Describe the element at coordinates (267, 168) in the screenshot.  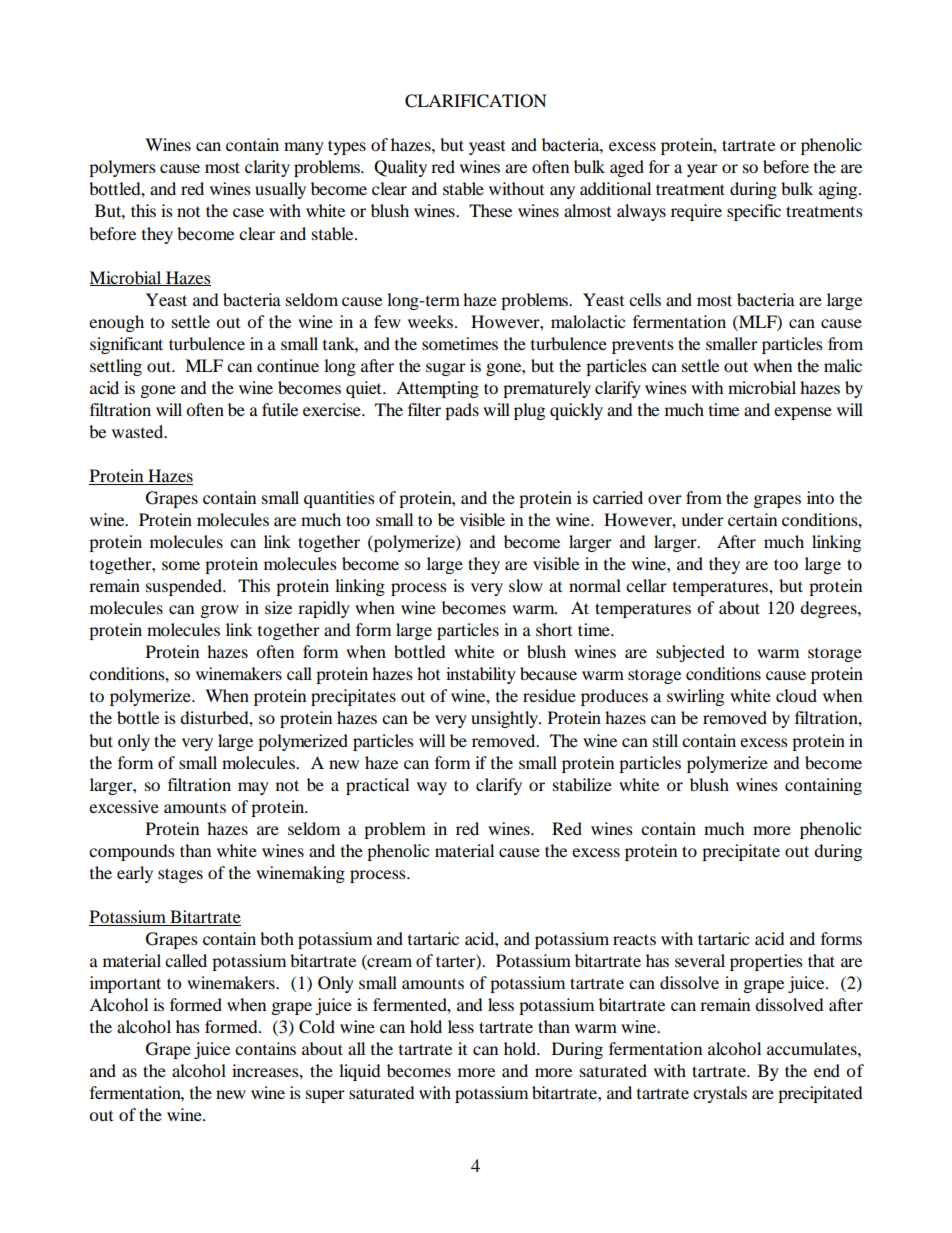
I see `clarity` at that location.
